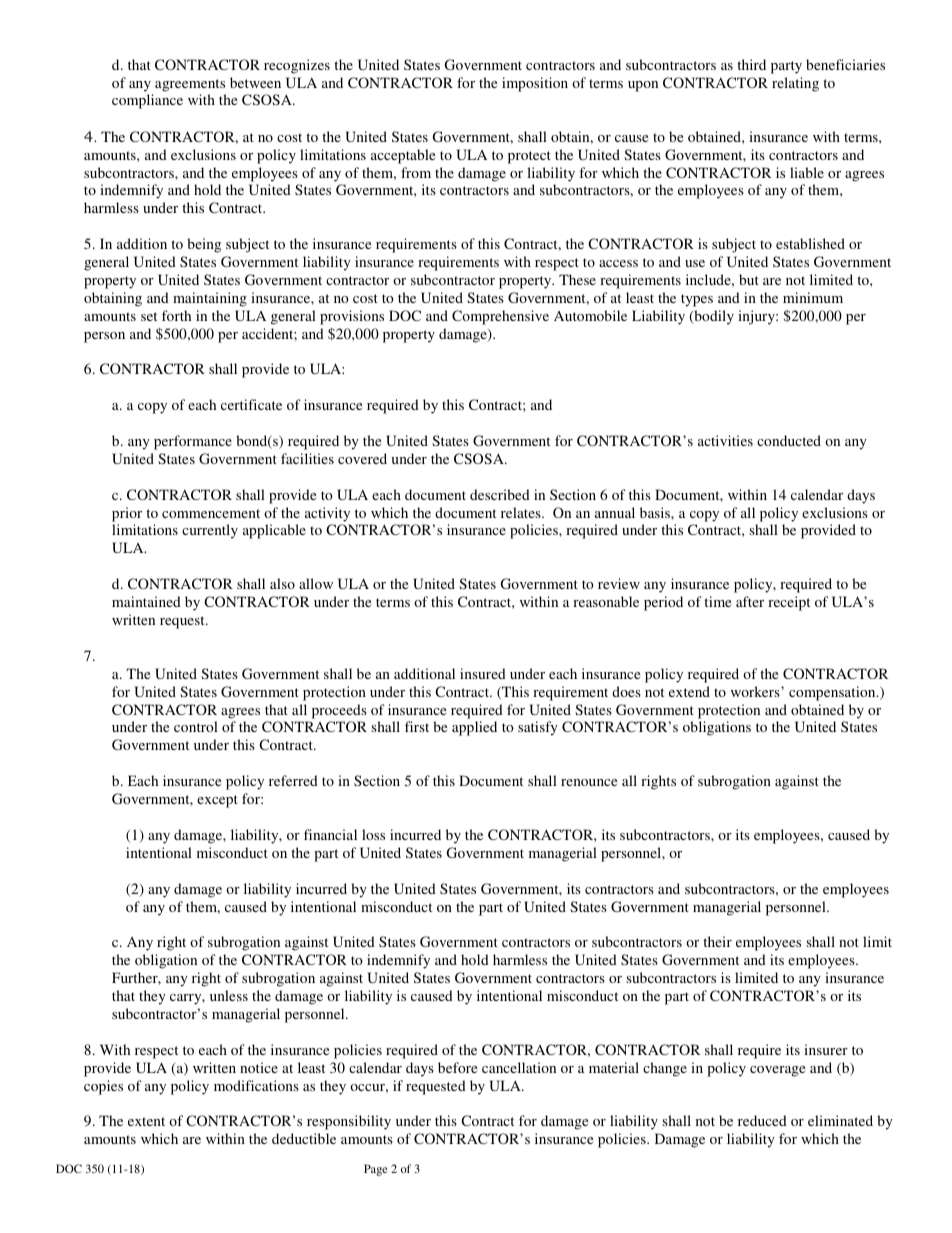 Image resolution: width=952 pixels, height=1233 pixels. What do you see at coordinates (795, 84) in the screenshot?
I see `relating` at bounding box center [795, 84].
